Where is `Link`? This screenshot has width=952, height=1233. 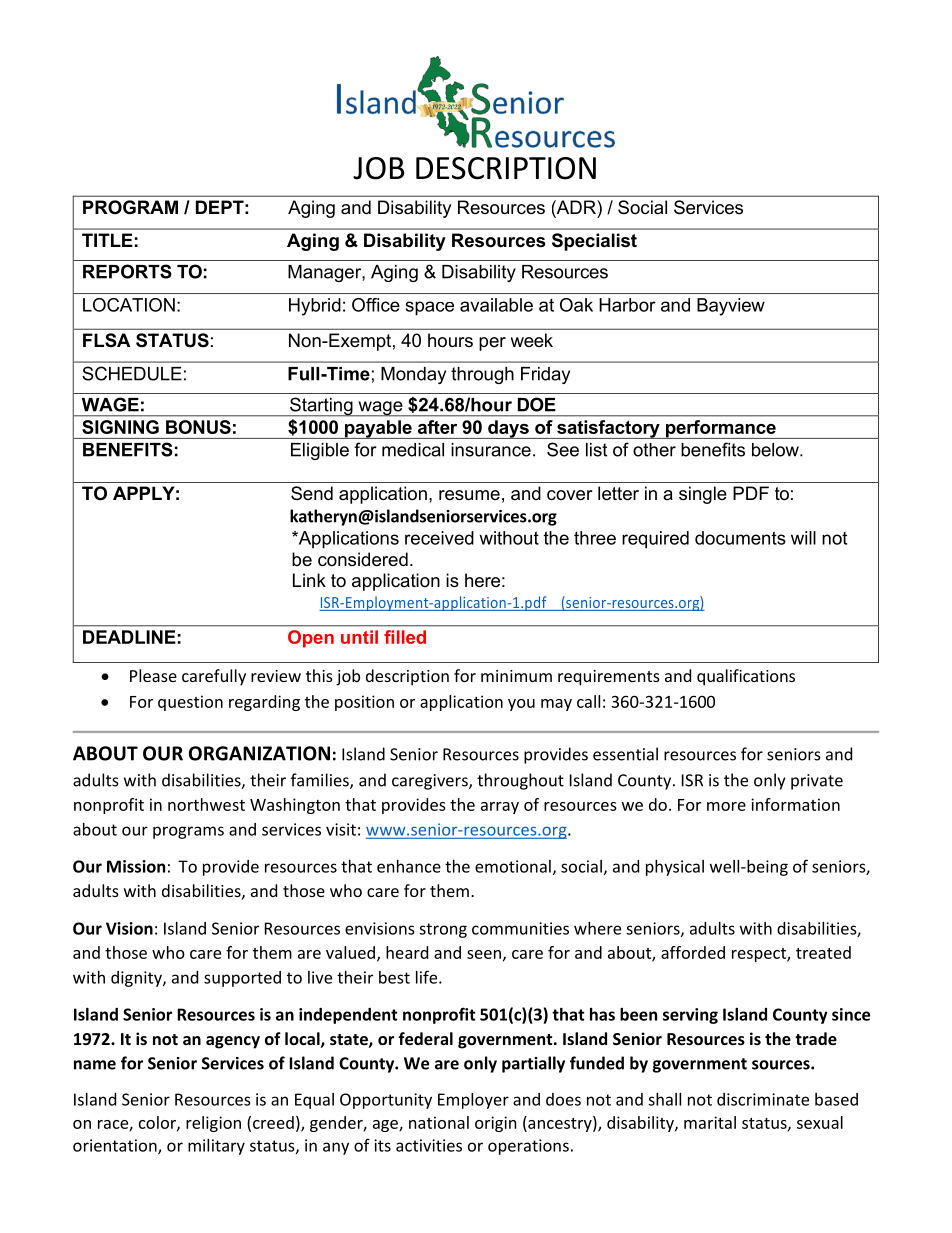 Link is located at coordinates (309, 580).
